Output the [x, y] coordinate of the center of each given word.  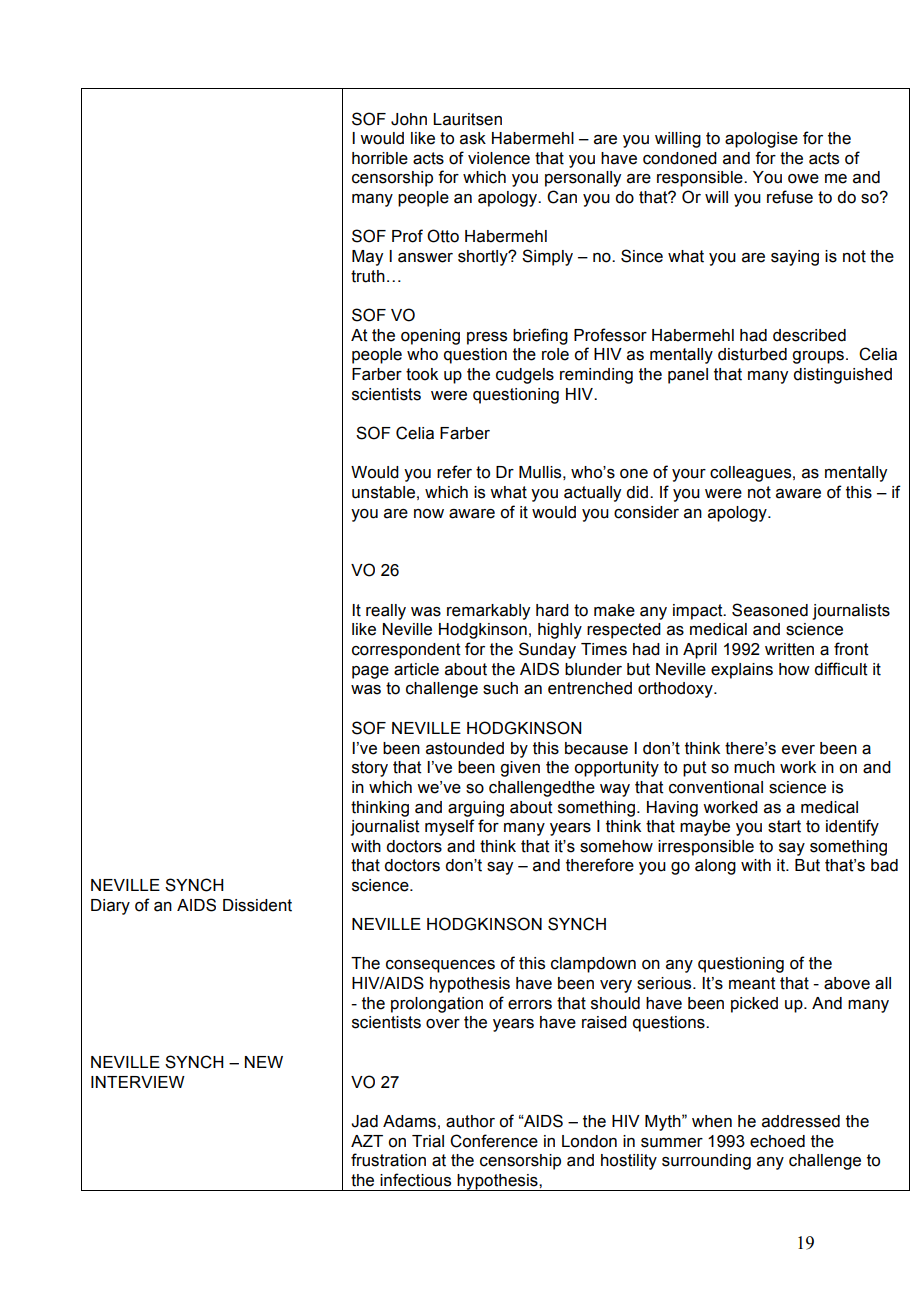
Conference [494, 1141]
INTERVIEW [138, 1082]
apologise [761, 140]
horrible [380, 158]
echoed [777, 1141]
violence [499, 158]
